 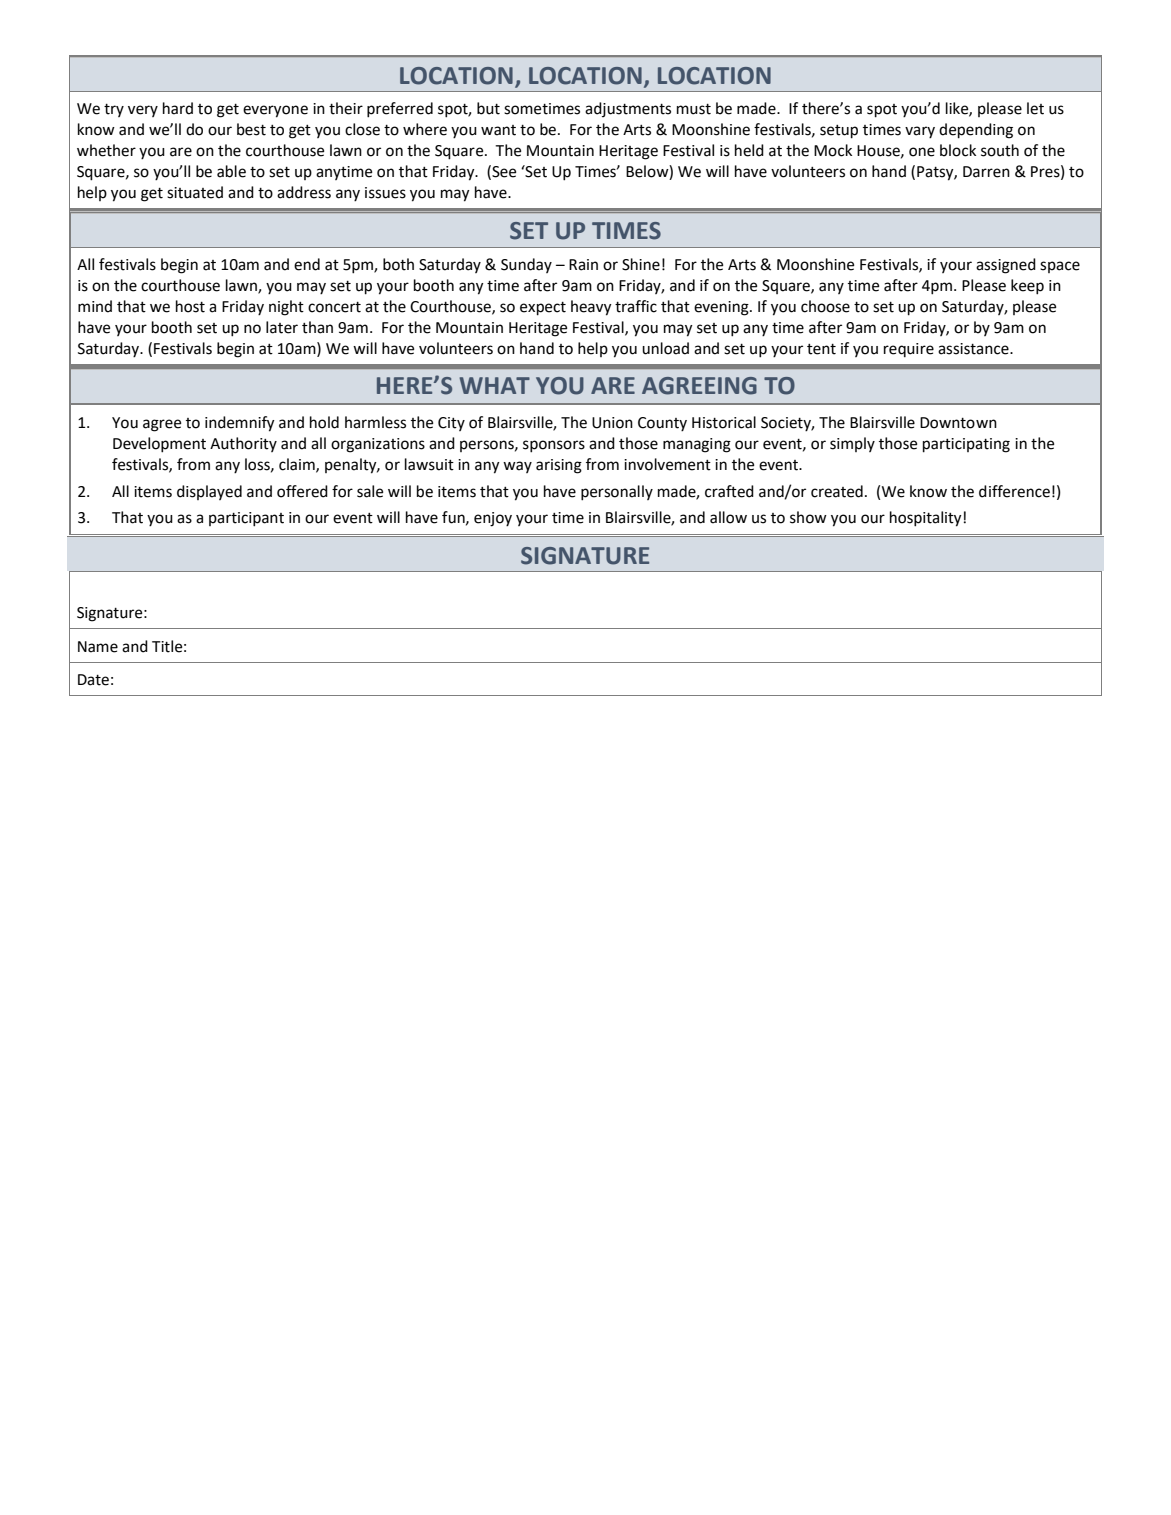 What do you see at coordinates (98, 647) in the screenshot?
I see `Name` at bounding box center [98, 647].
